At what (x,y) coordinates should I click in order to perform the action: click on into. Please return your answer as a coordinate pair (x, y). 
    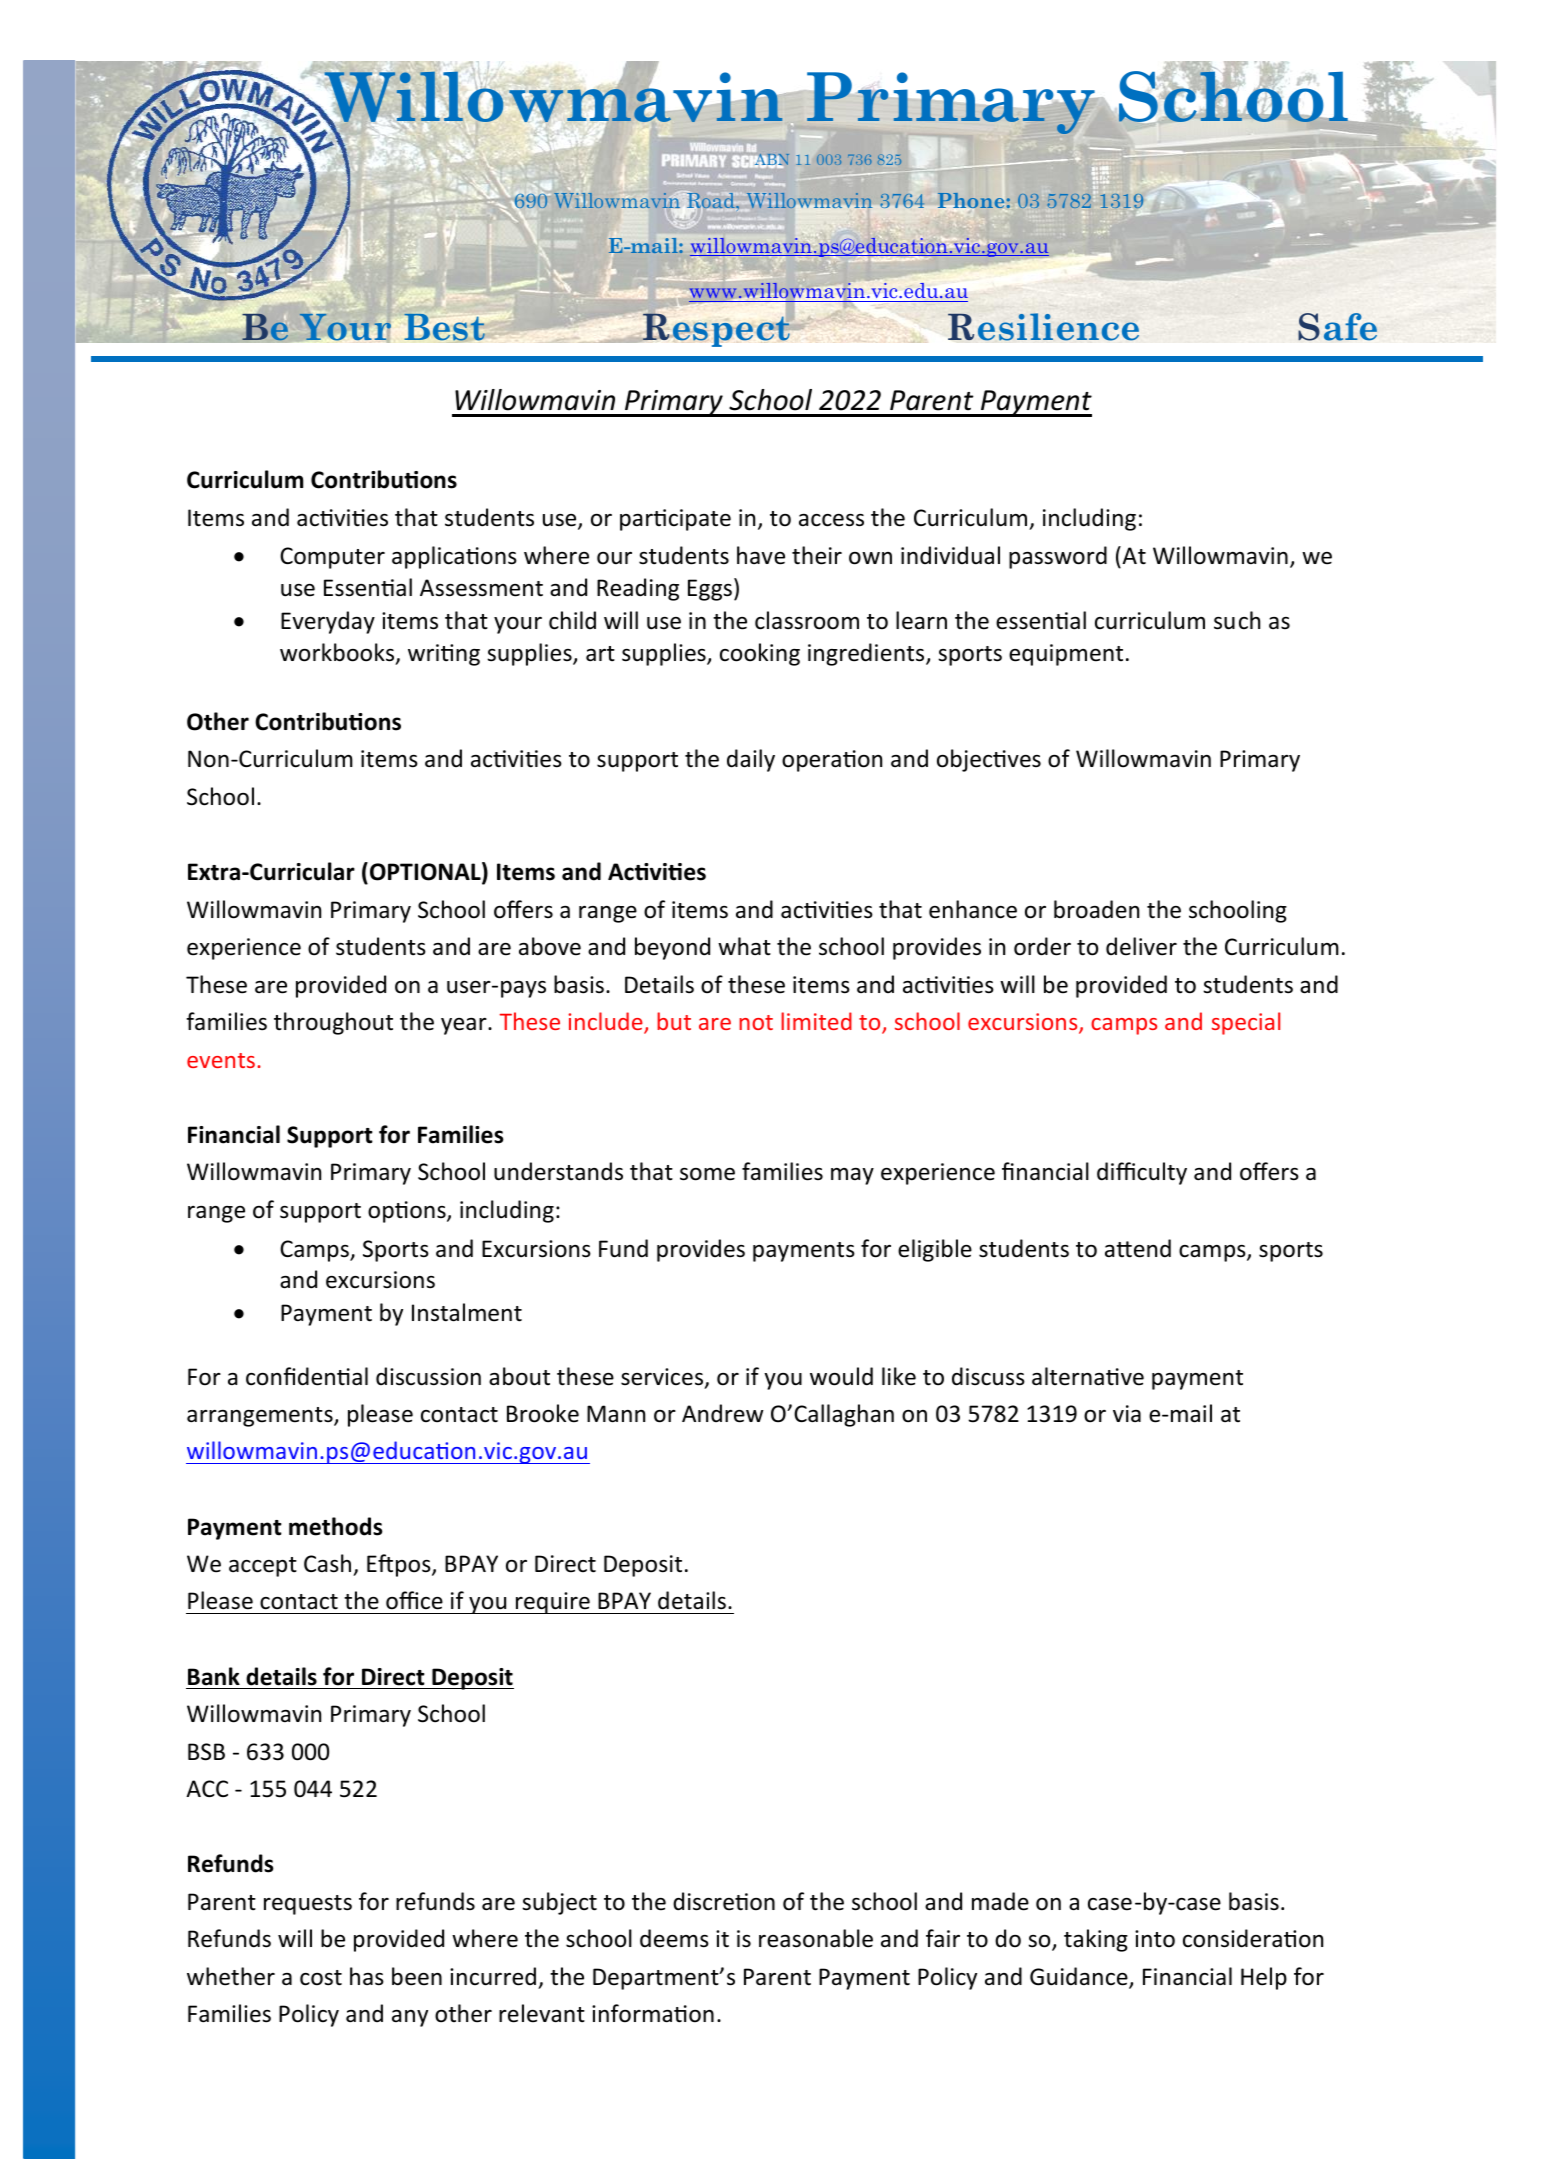
    Looking at the image, I should click on (1155, 1939).
